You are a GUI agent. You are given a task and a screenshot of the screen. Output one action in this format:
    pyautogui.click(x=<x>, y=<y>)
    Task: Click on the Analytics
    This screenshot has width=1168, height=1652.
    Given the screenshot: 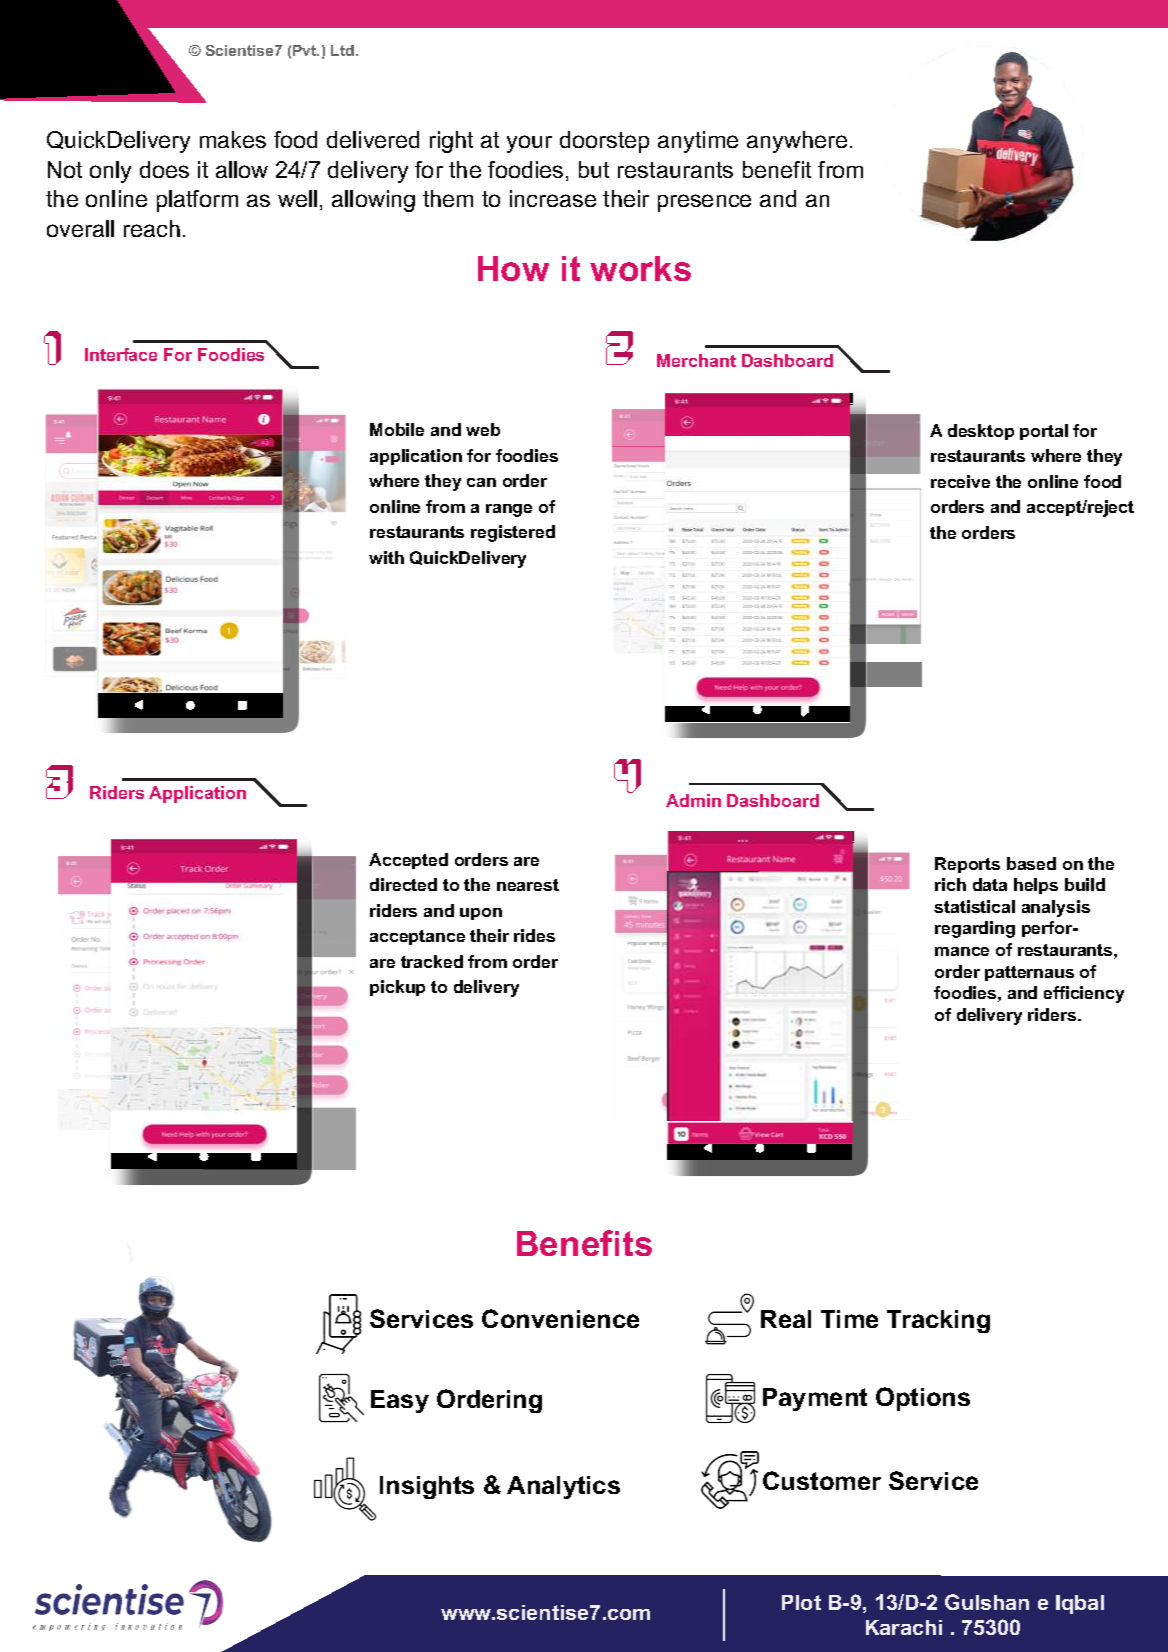 What is the action you would take?
    pyautogui.click(x=563, y=1487)
